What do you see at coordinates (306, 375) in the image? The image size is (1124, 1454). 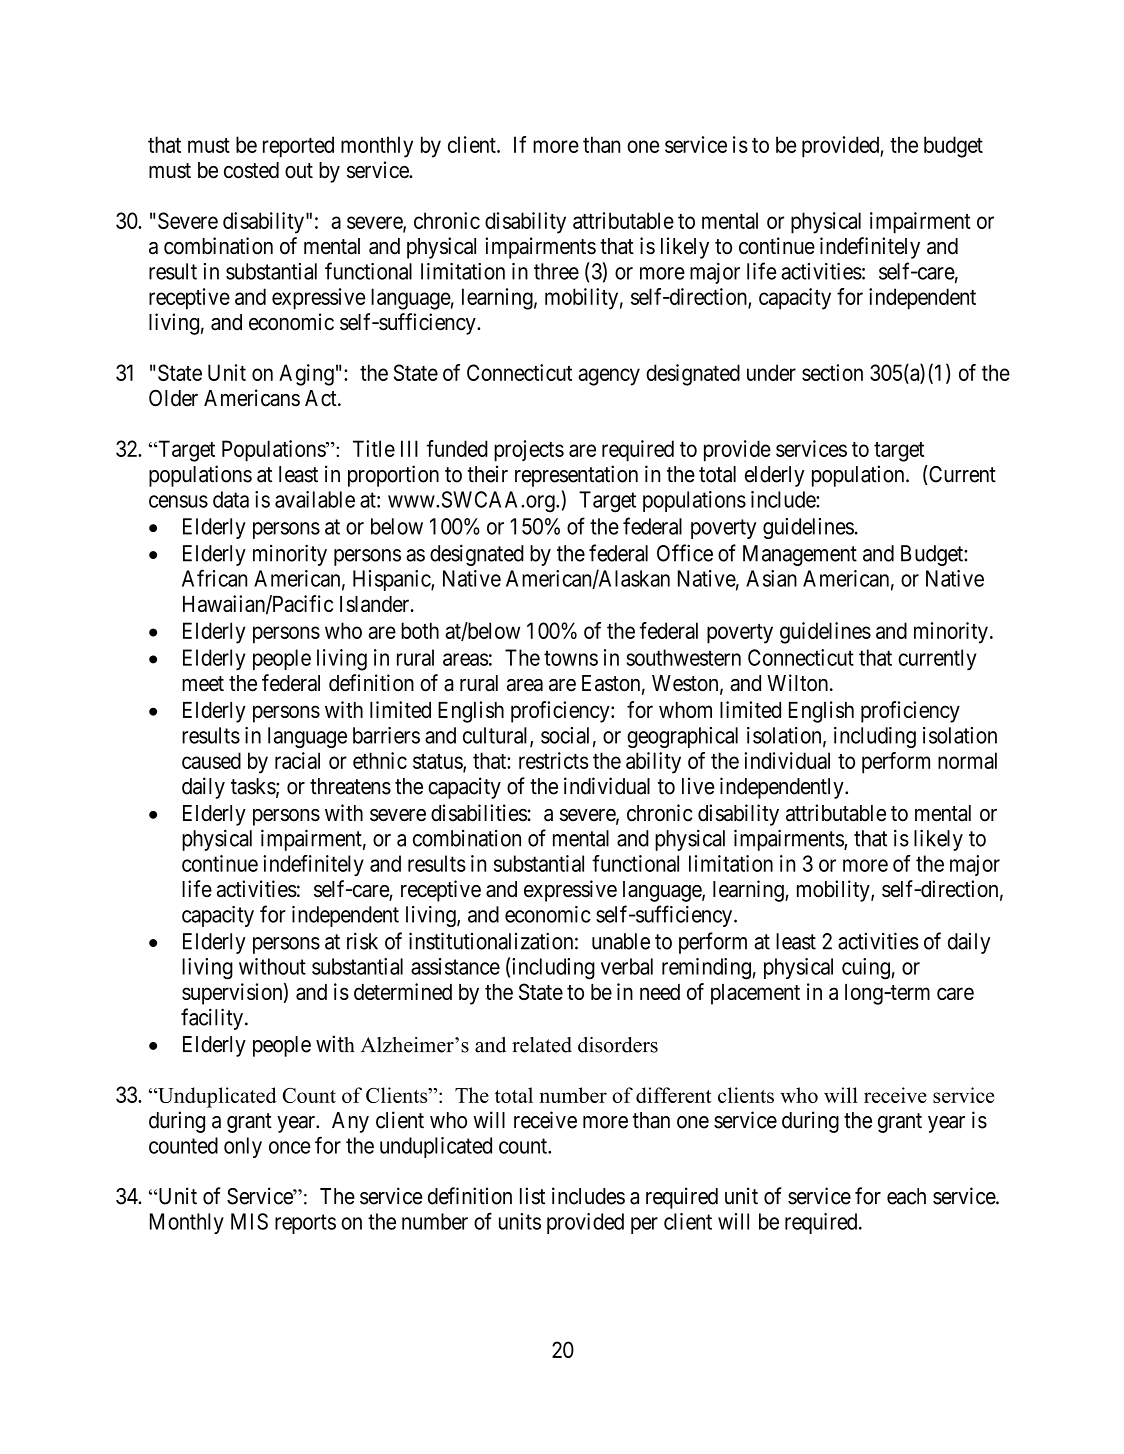 I see `Aging` at bounding box center [306, 375].
